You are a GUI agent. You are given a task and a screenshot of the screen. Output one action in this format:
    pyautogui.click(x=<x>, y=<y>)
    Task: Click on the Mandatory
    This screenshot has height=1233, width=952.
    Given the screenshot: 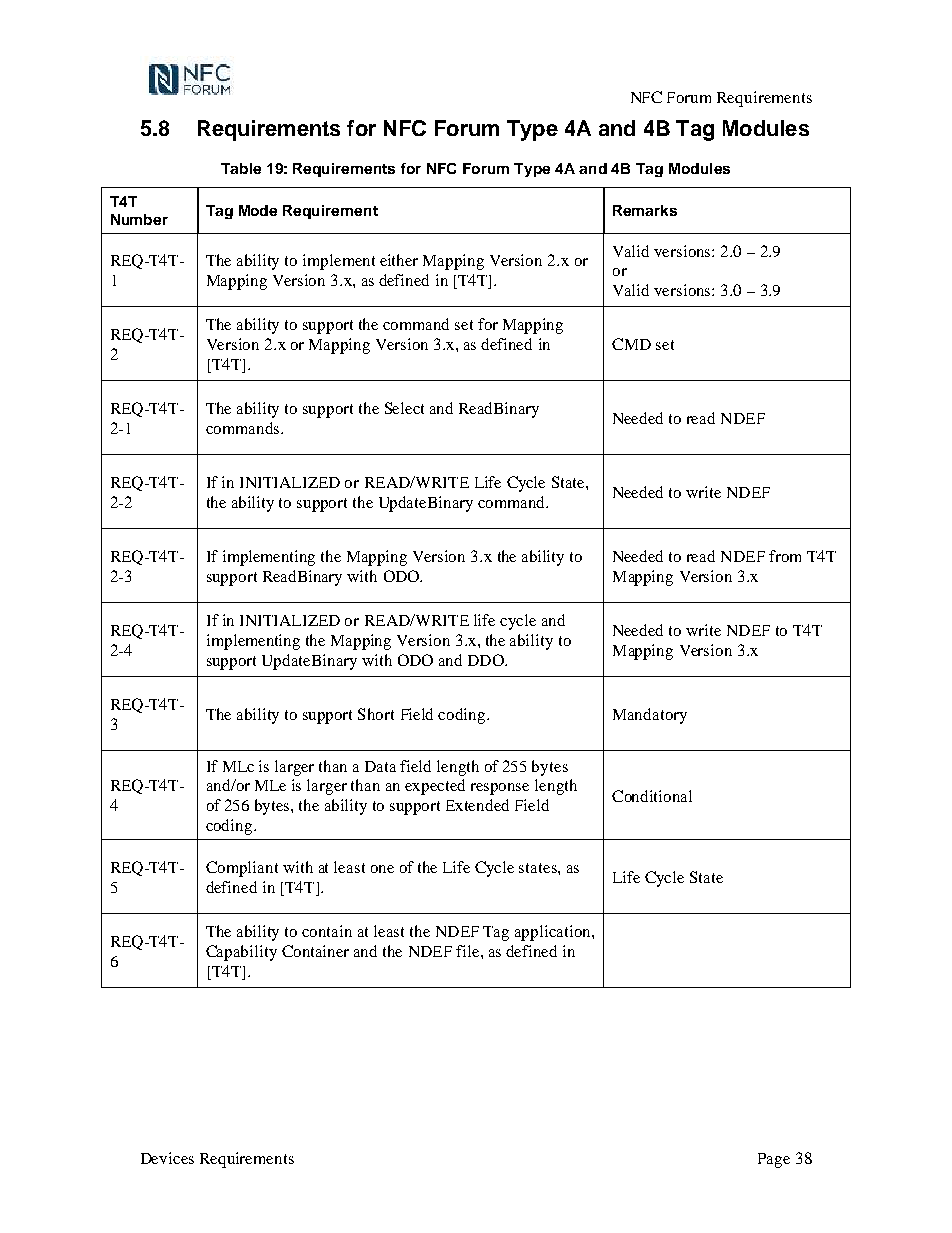 What is the action you would take?
    pyautogui.click(x=650, y=716)
